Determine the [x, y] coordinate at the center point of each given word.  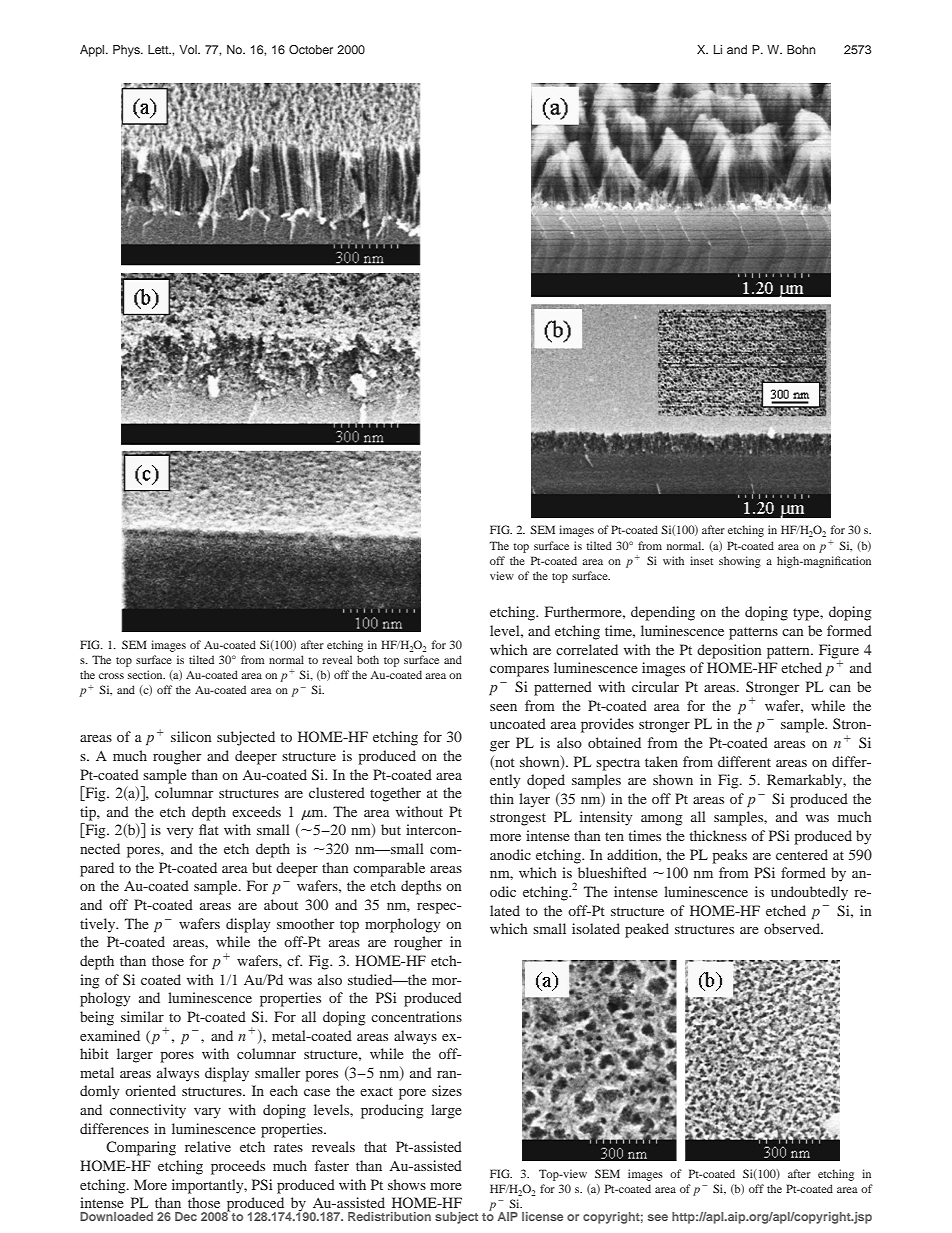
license [542, 1216]
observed [793, 928]
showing [740, 562]
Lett [159, 49]
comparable [389, 869]
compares [519, 671]
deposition [729, 651]
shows [407, 1184]
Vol [189, 49]
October [311, 49]
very [180, 833]
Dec [186, 1216]
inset [701, 560]
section [146, 674]
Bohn [801, 49]
